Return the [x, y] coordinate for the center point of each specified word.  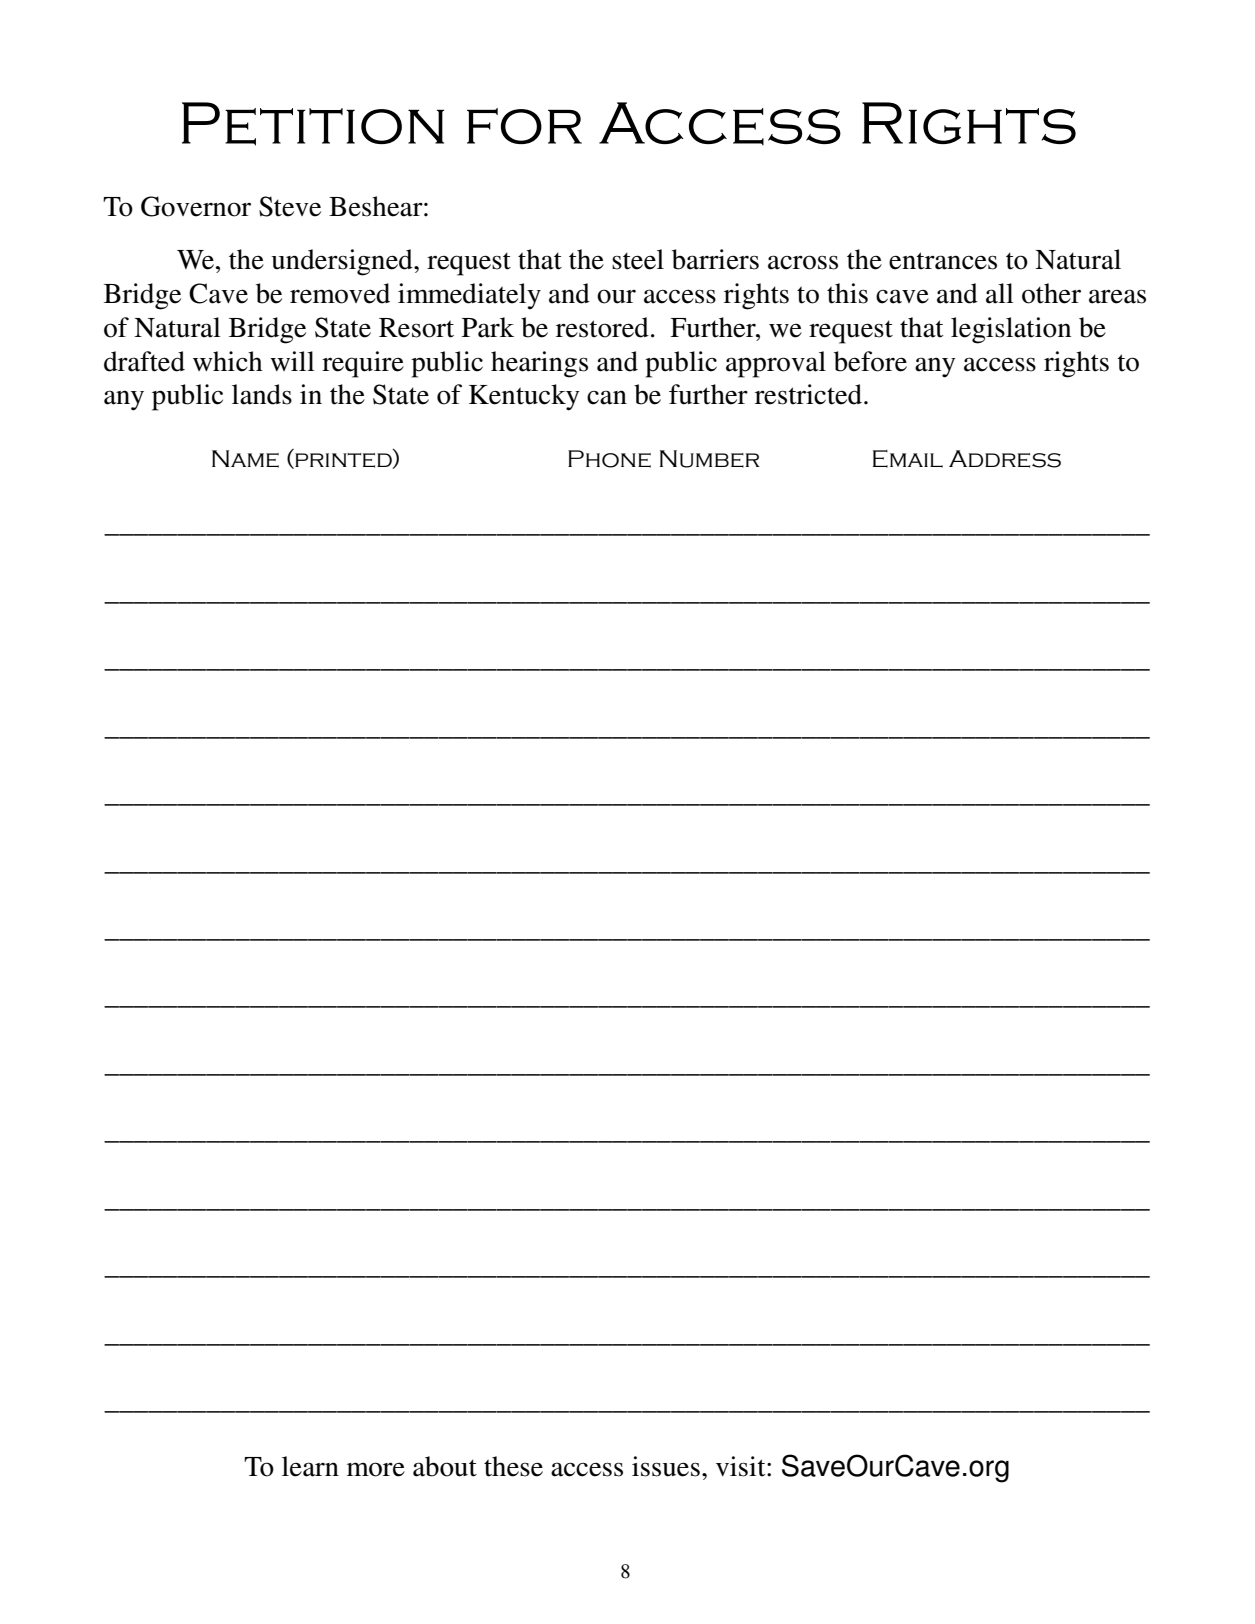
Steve [290, 206]
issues [666, 1466]
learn [310, 1466]
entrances [943, 261]
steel [638, 259]
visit [742, 1466]
